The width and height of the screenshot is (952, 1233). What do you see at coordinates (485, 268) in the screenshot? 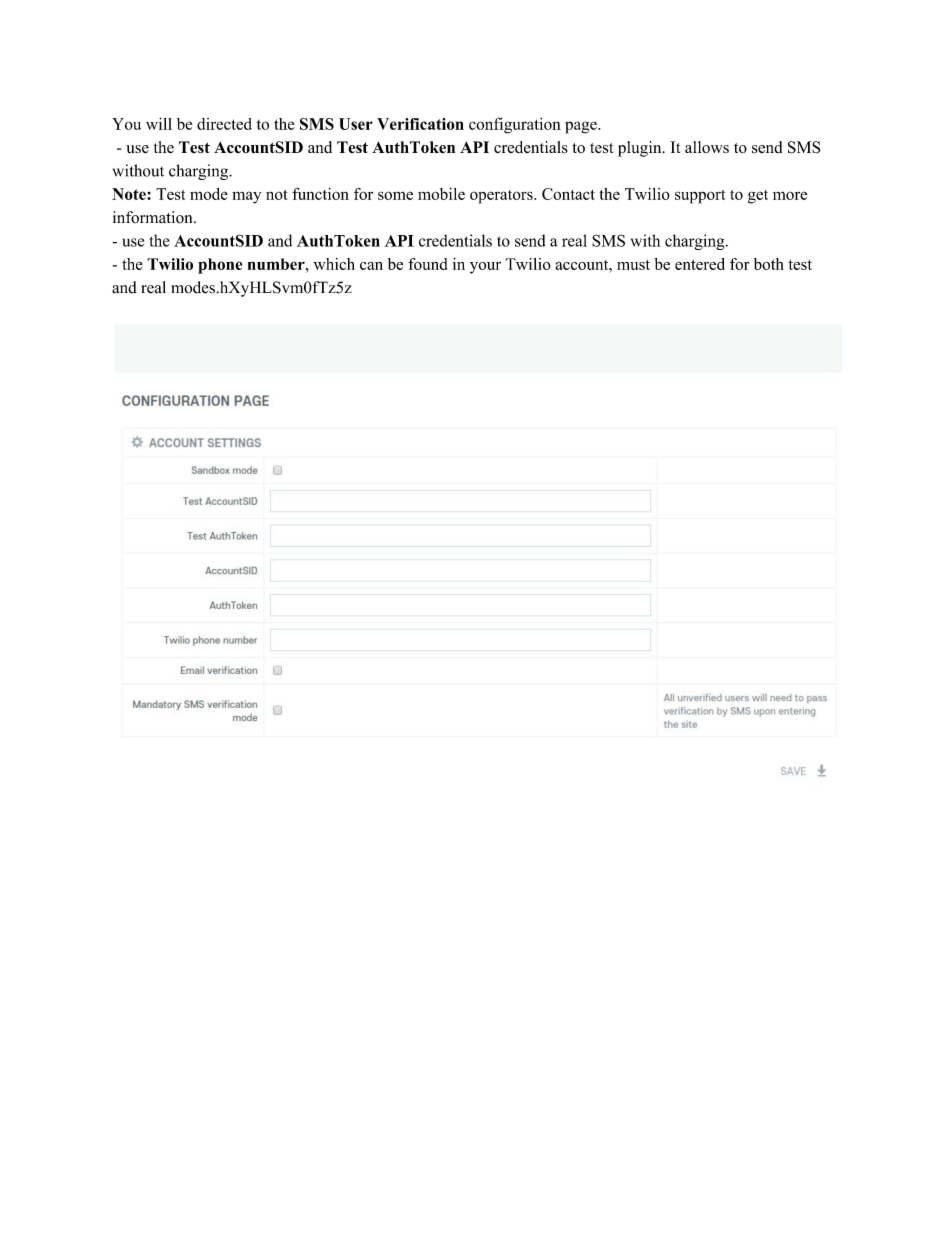
I see `your` at bounding box center [485, 268].
